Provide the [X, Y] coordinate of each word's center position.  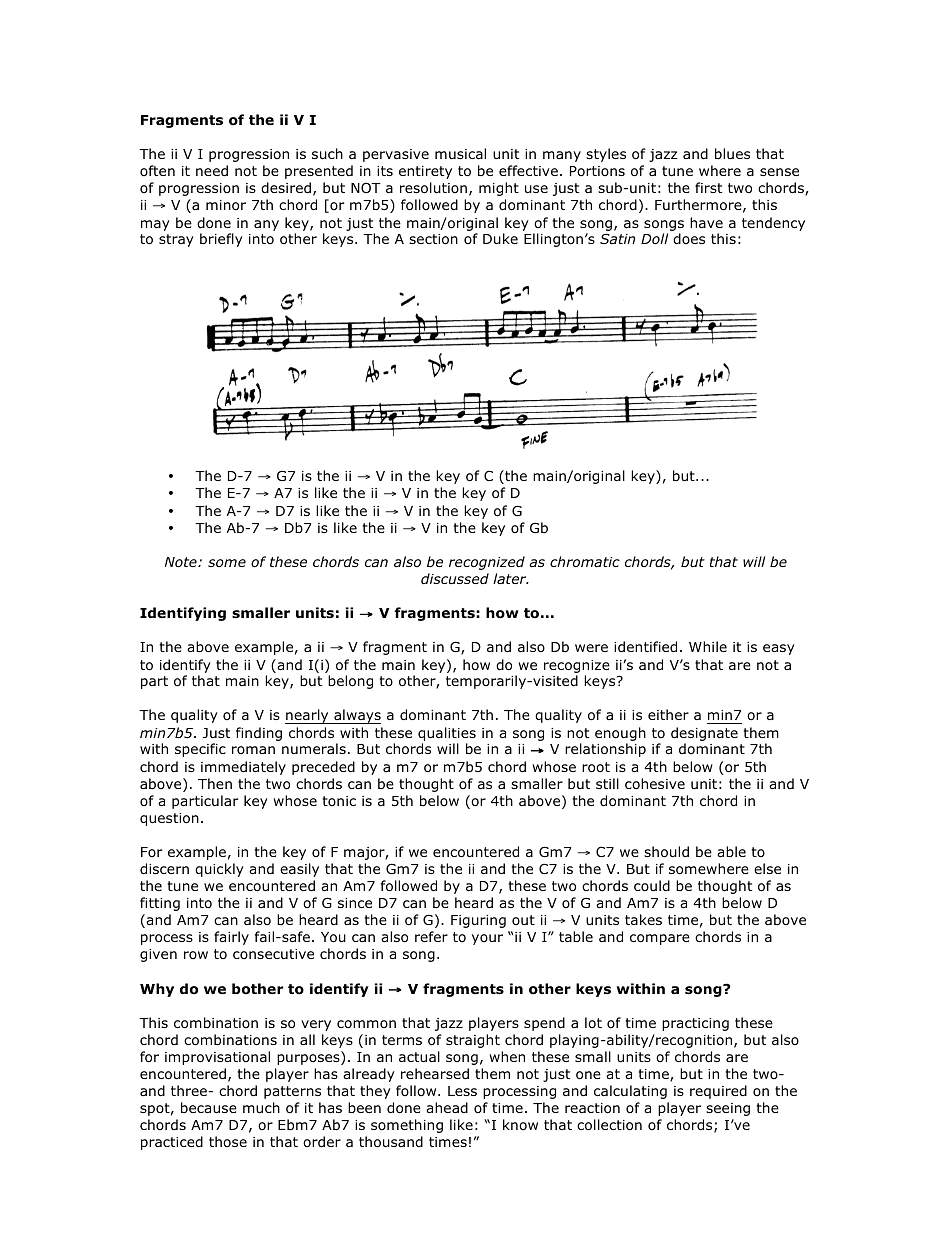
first [708, 187]
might [499, 189]
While [708, 646]
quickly [219, 870]
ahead [447, 1108]
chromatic [585, 561]
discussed [455, 578]
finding [259, 734]
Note [182, 562]
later [511, 578]
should [666, 852]
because [209, 1107]
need [212, 170]
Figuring [478, 921]
